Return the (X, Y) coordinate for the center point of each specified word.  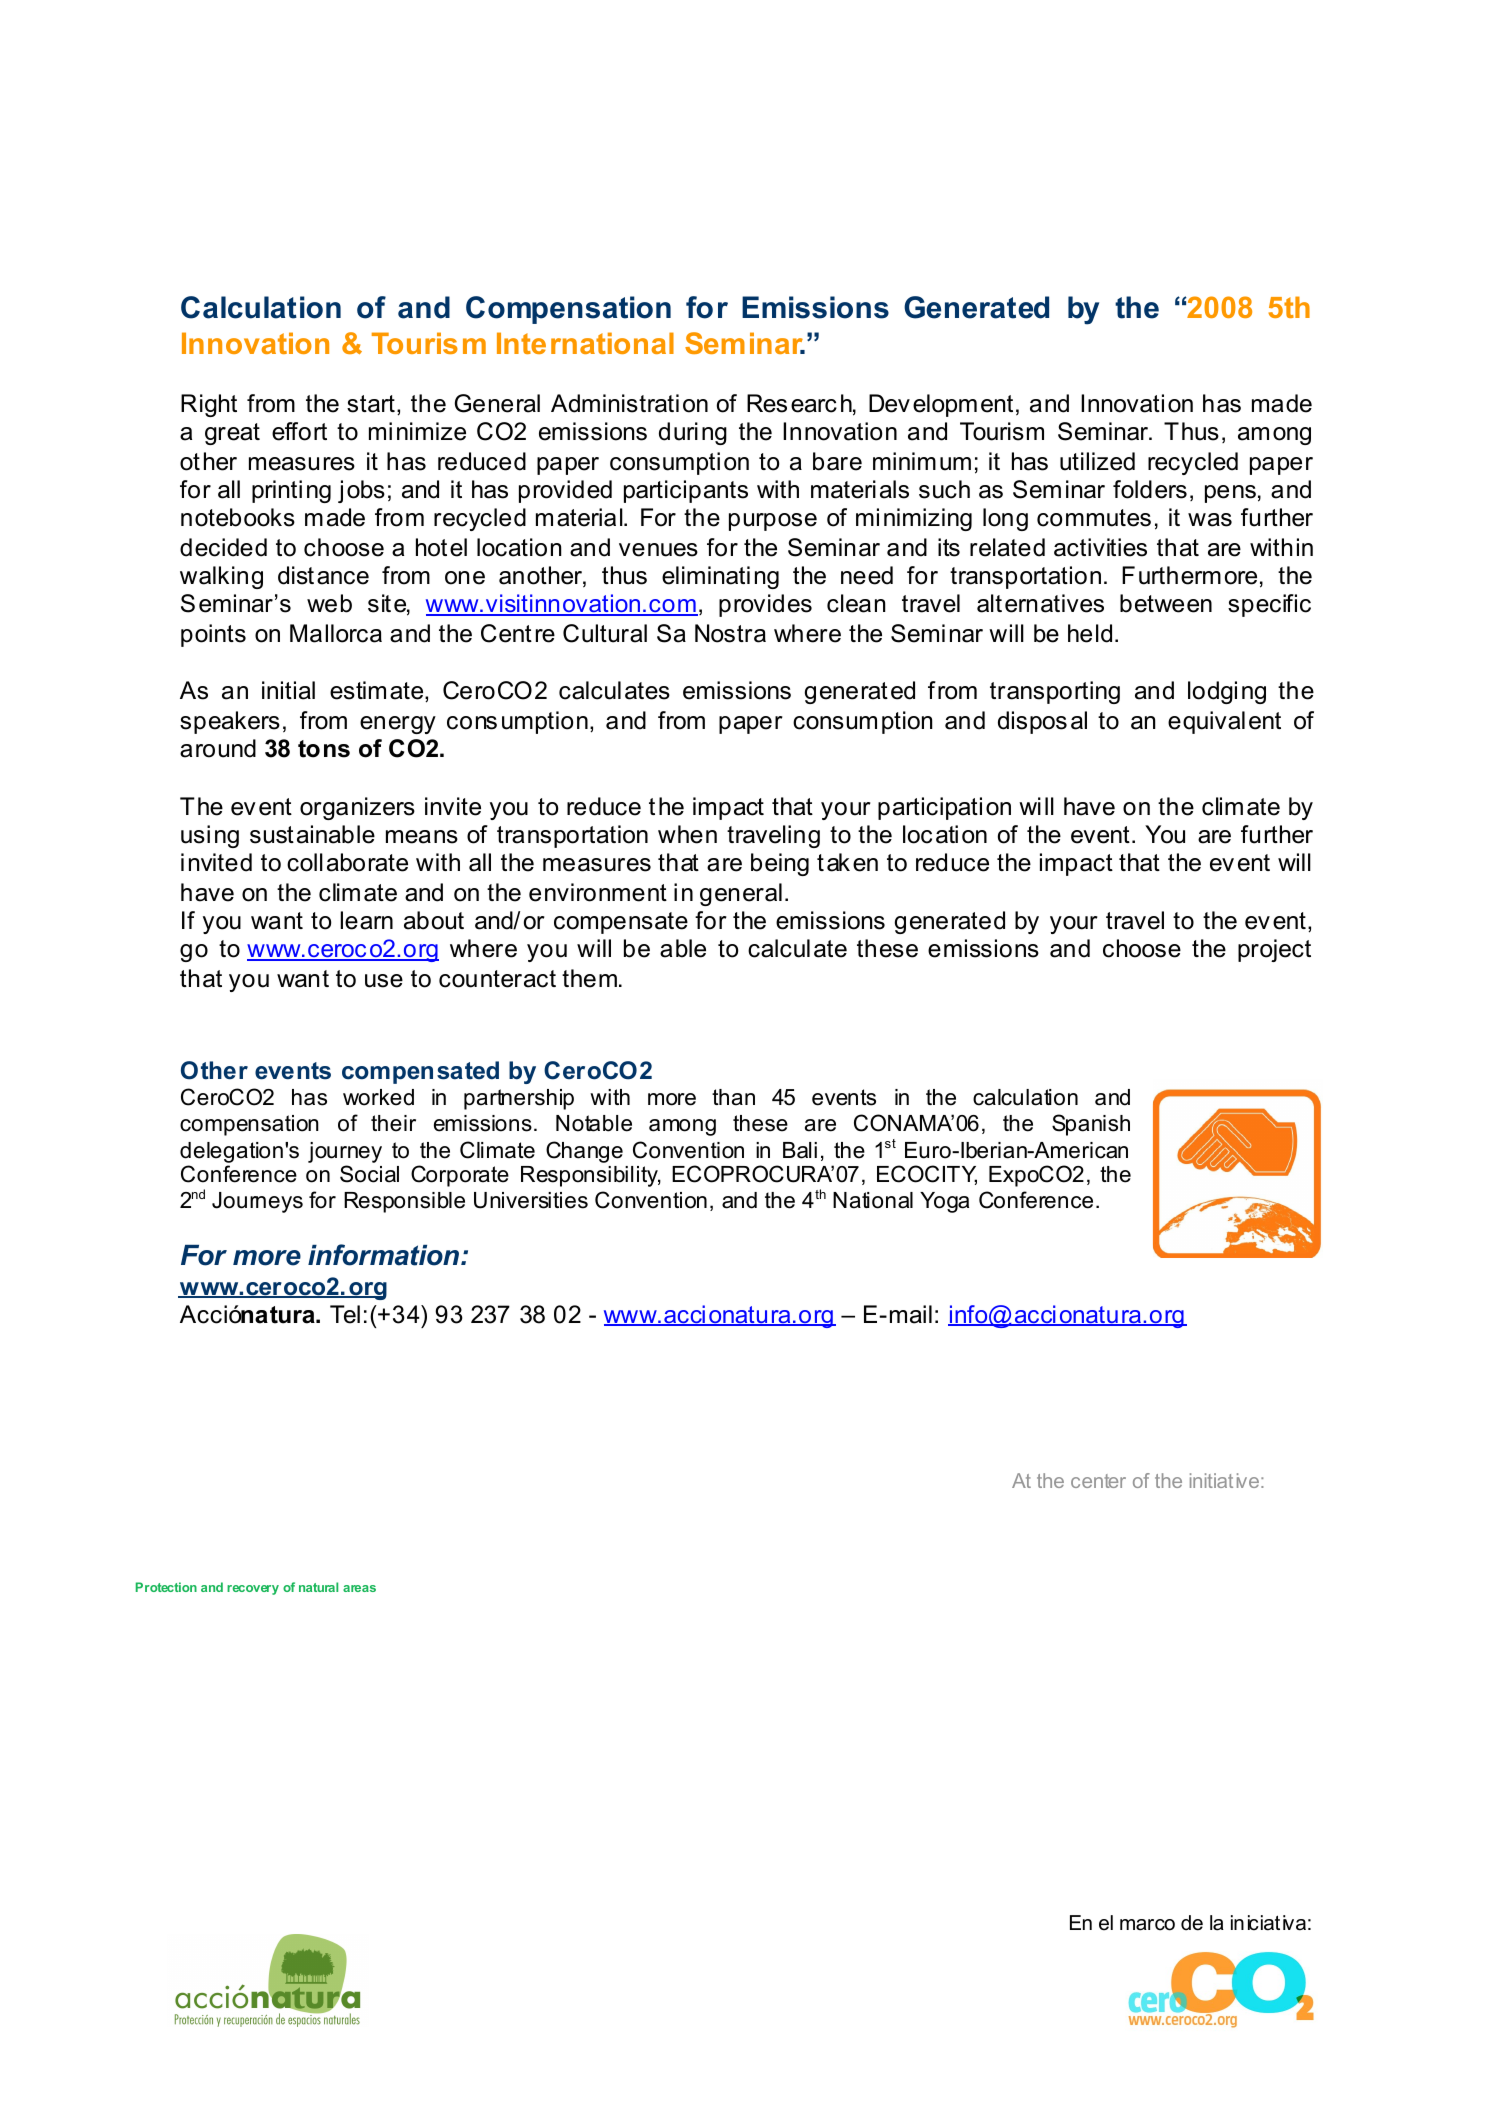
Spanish (1091, 1125)
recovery (253, 1590)
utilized (1097, 461)
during (693, 433)
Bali (800, 1150)
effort (299, 431)
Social (369, 1174)
